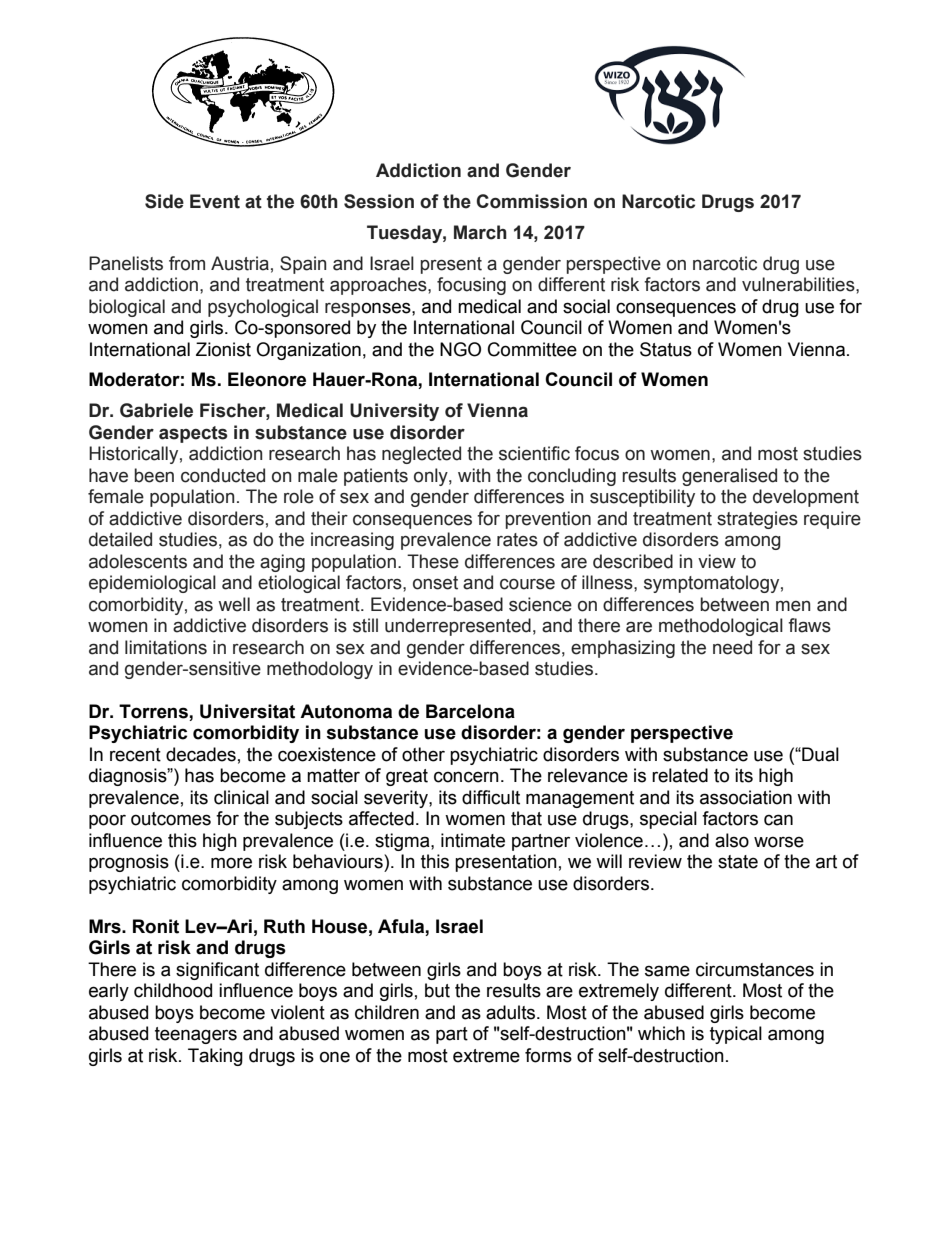 The width and height of the screenshot is (952, 1233). What do you see at coordinates (721, 627) in the screenshot?
I see `methodological` at bounding box center [721, 627].
